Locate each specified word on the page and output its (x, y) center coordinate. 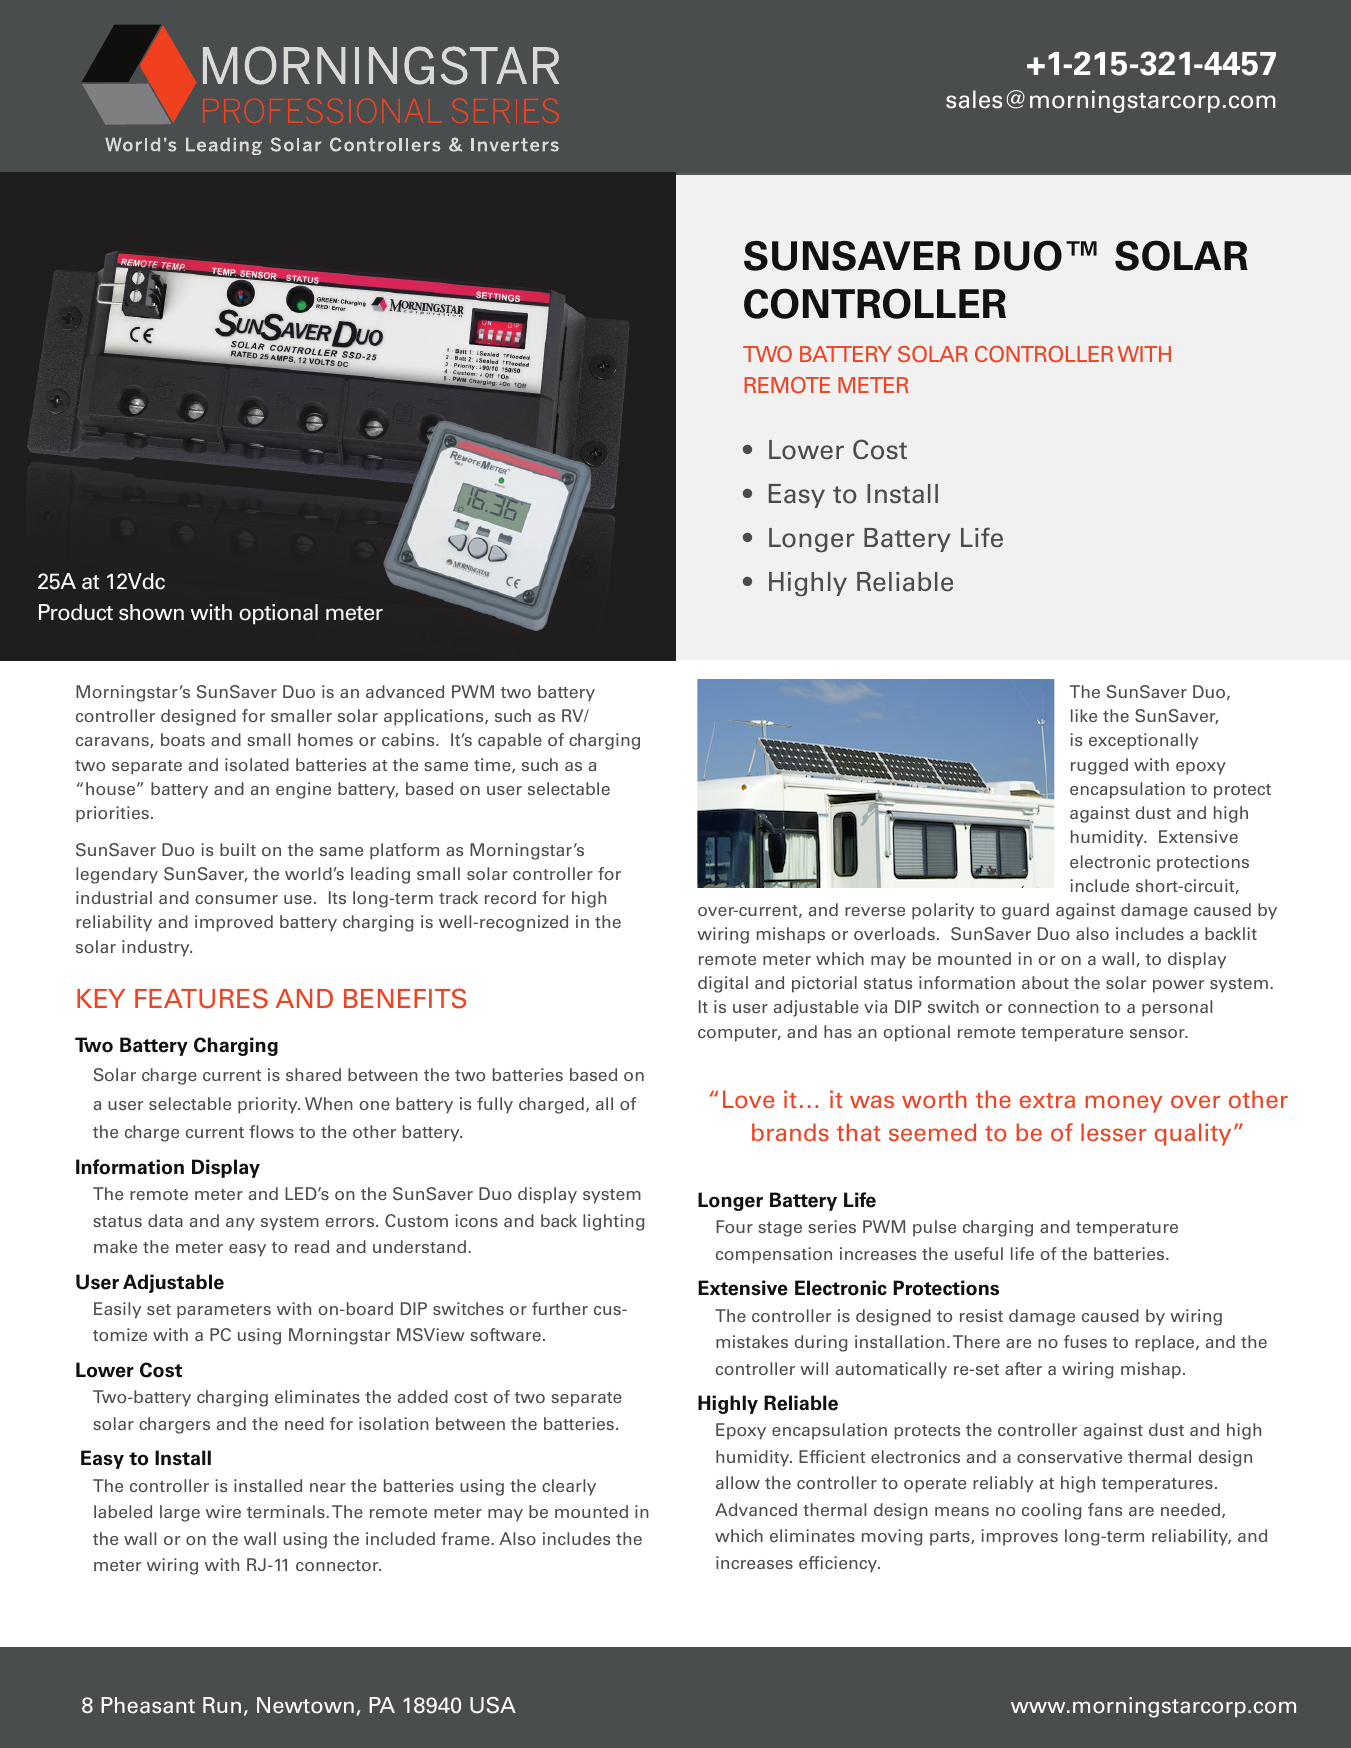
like (1084, 715)
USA (493, 1705)
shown (151, 612)
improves (1019, 1537)
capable (510, 741)
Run (222, 1705)
